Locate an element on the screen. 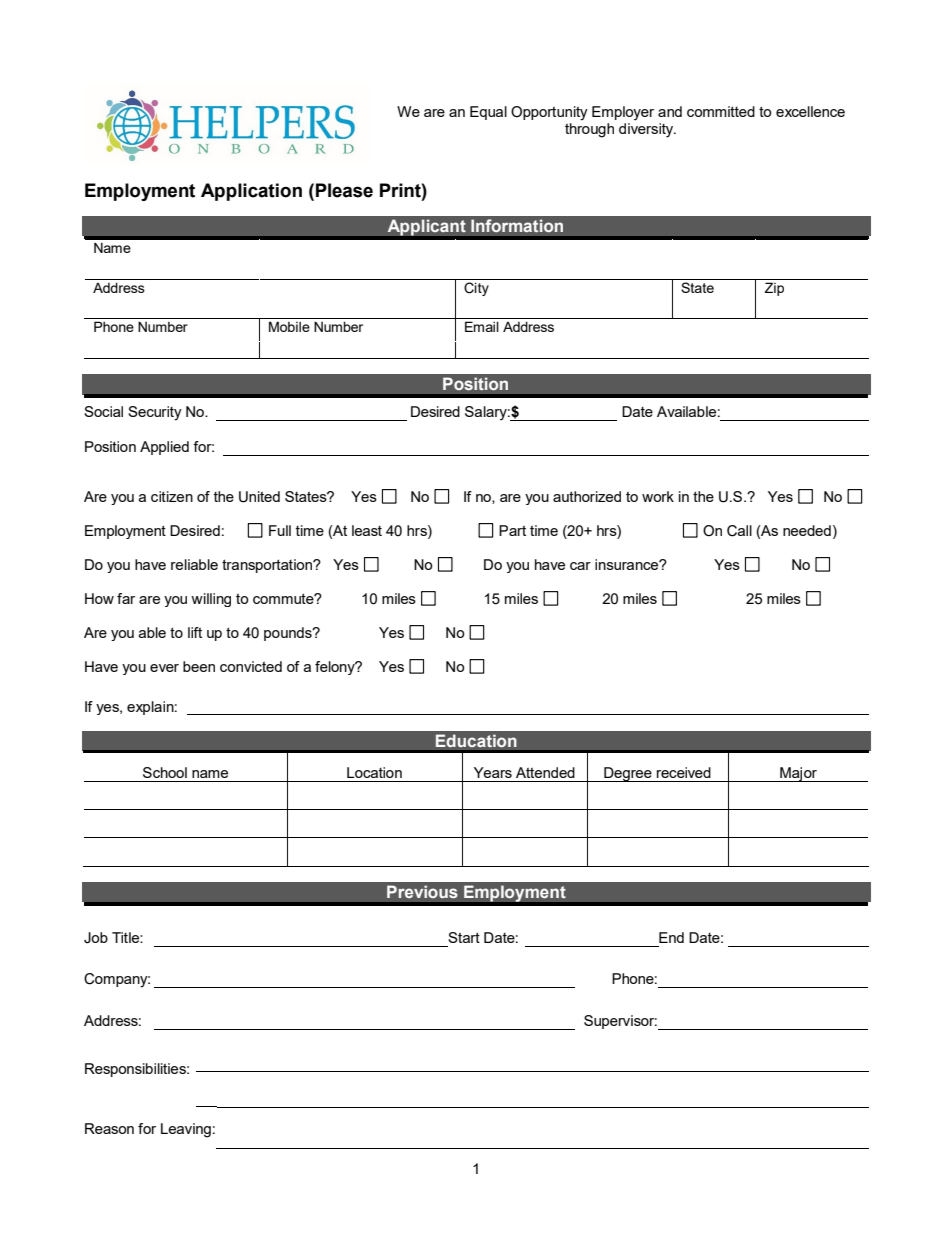 Image resolution: width=952 pixels, height=1233 pixels. Start is located at coordinates (464, 937).
